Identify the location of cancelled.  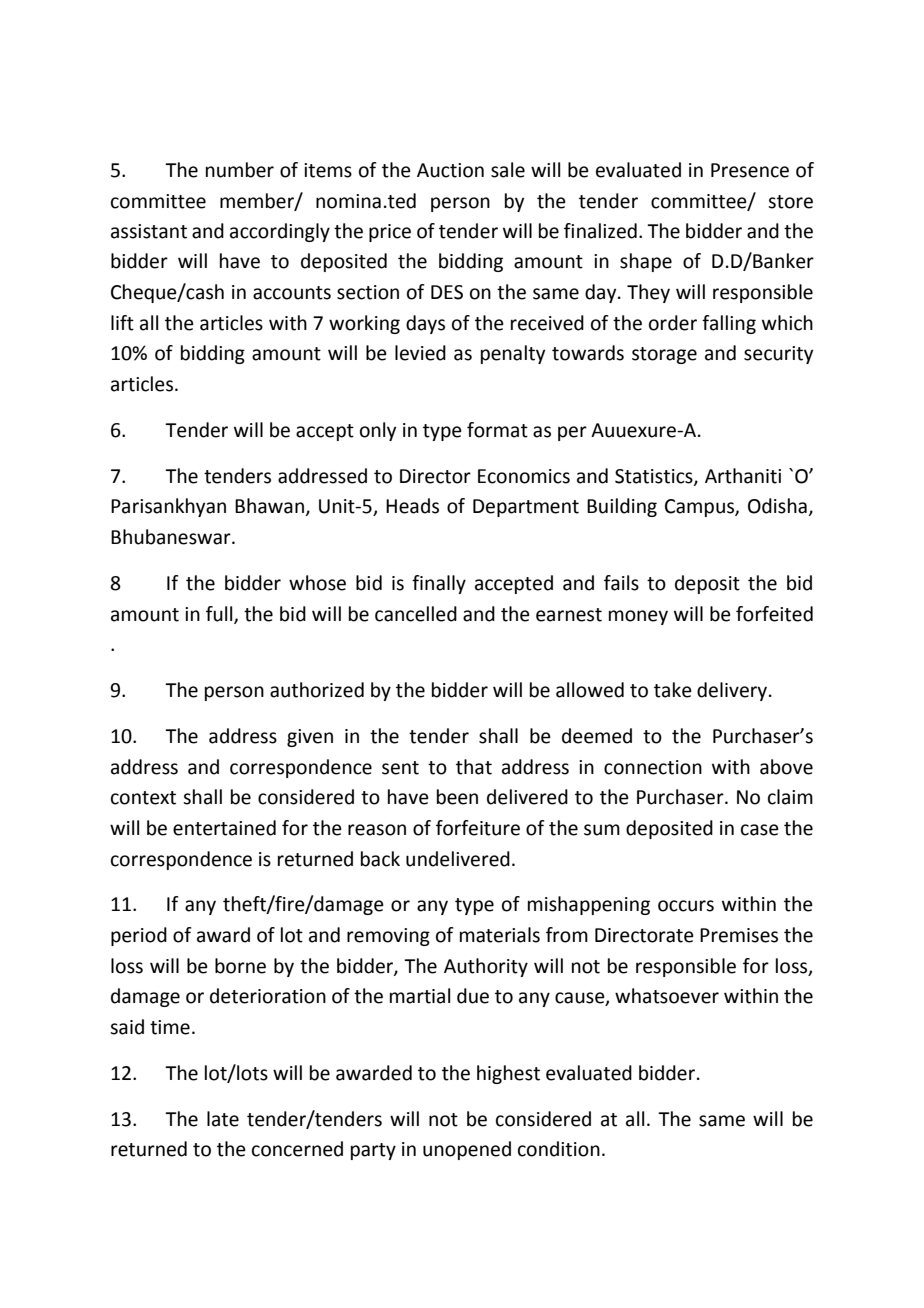
(416, 614).
